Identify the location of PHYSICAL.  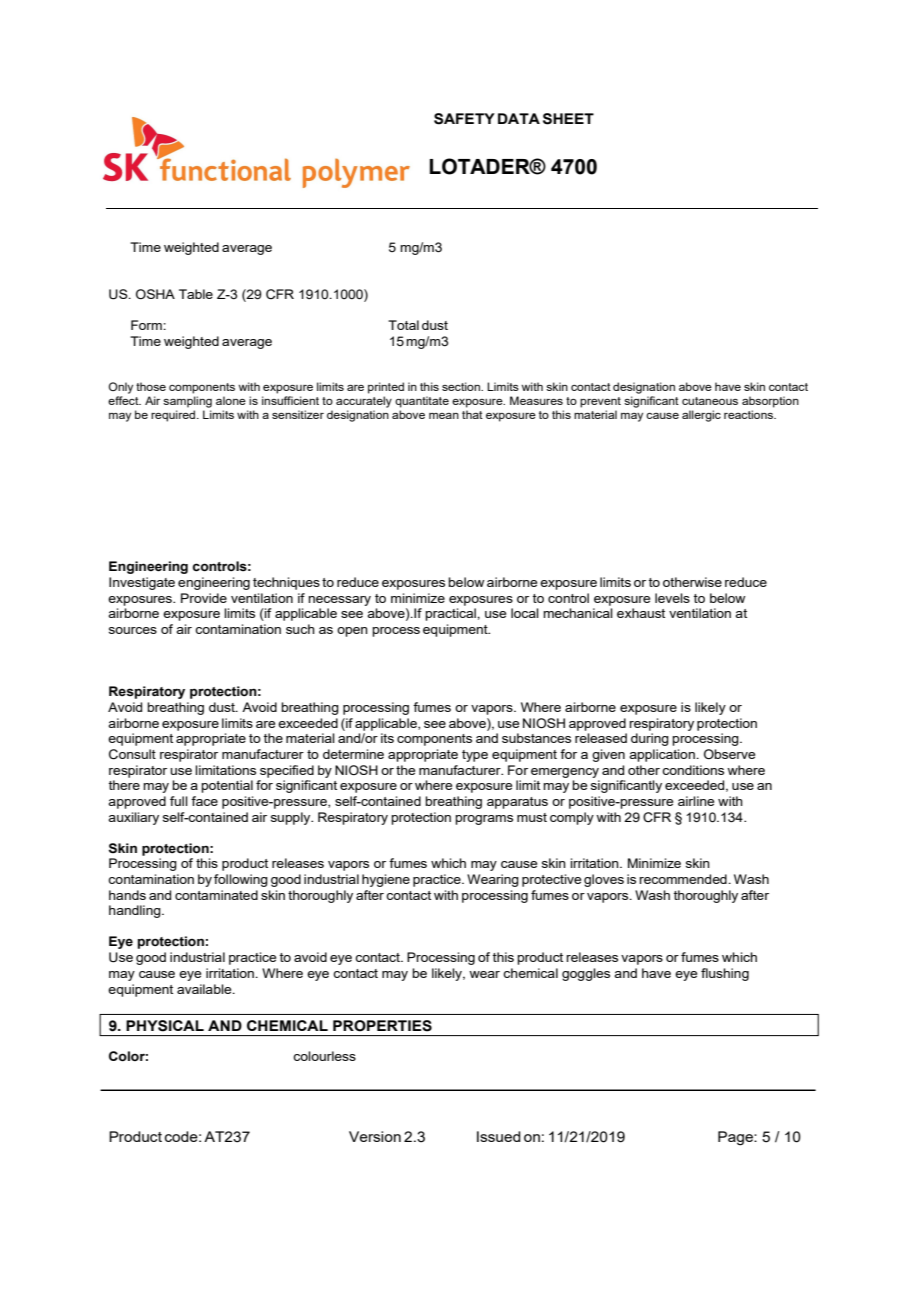
(165, 1026).
